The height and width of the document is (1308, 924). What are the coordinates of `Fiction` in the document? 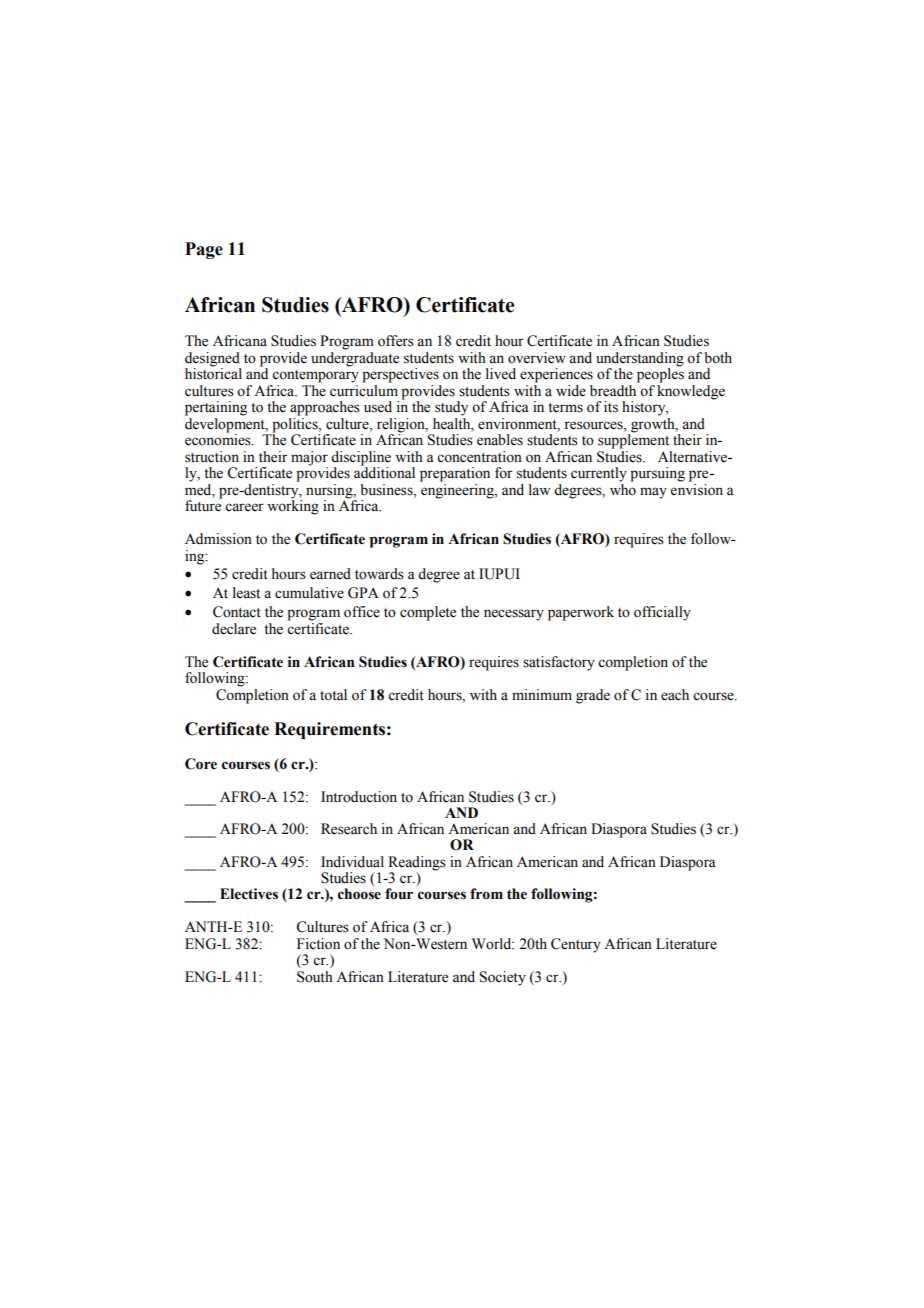 It's located at (318, 944).
